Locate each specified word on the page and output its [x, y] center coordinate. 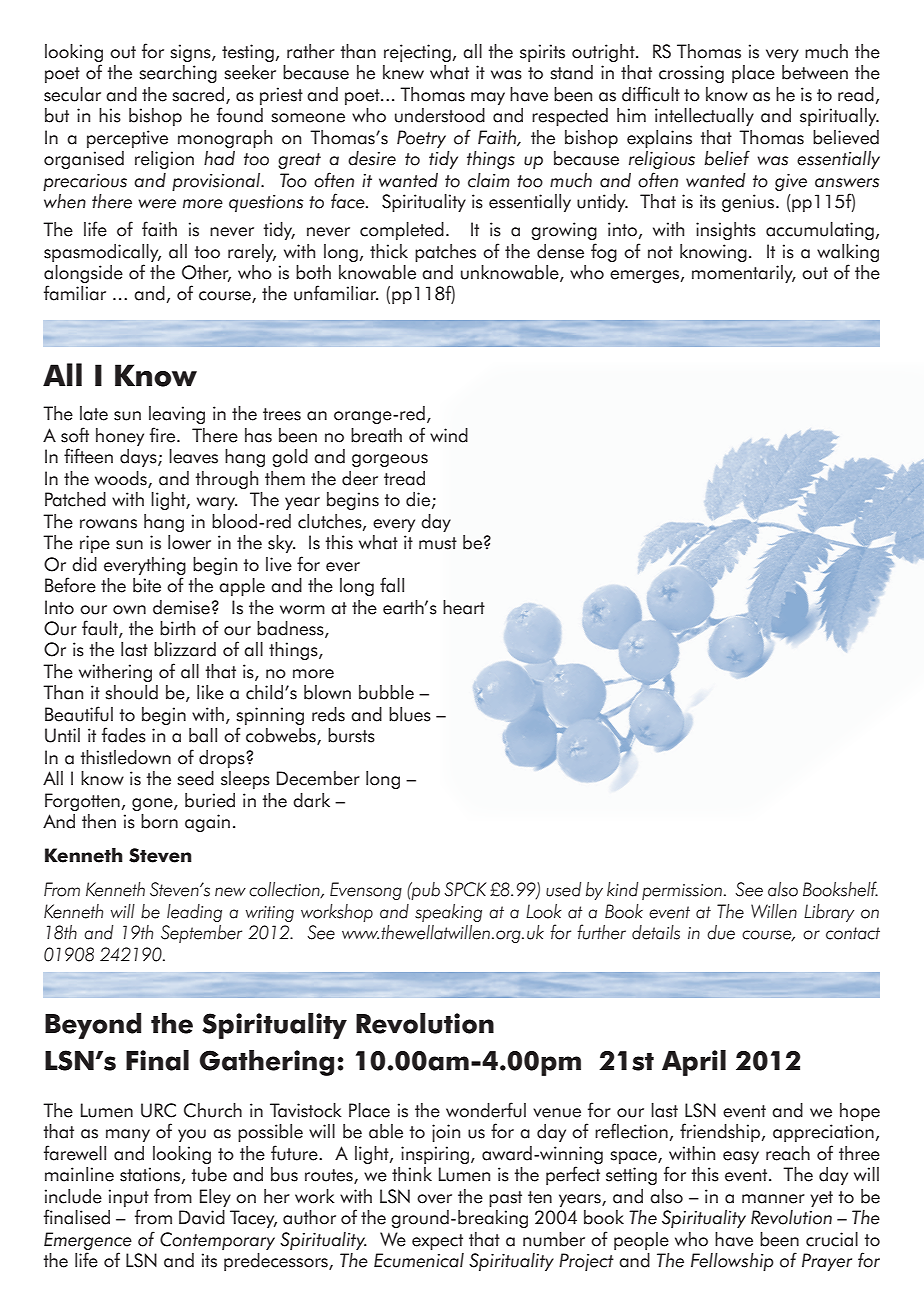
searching [178, 74]
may [488, 98]
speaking [448, 913]
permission [682, 892]
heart [464, 607]
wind [449, 435]
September [201, 934]
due [721, 932]
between [815, 72]
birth [177, 628]
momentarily [743, 274]
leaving [177, 415]
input [129, 1198]
